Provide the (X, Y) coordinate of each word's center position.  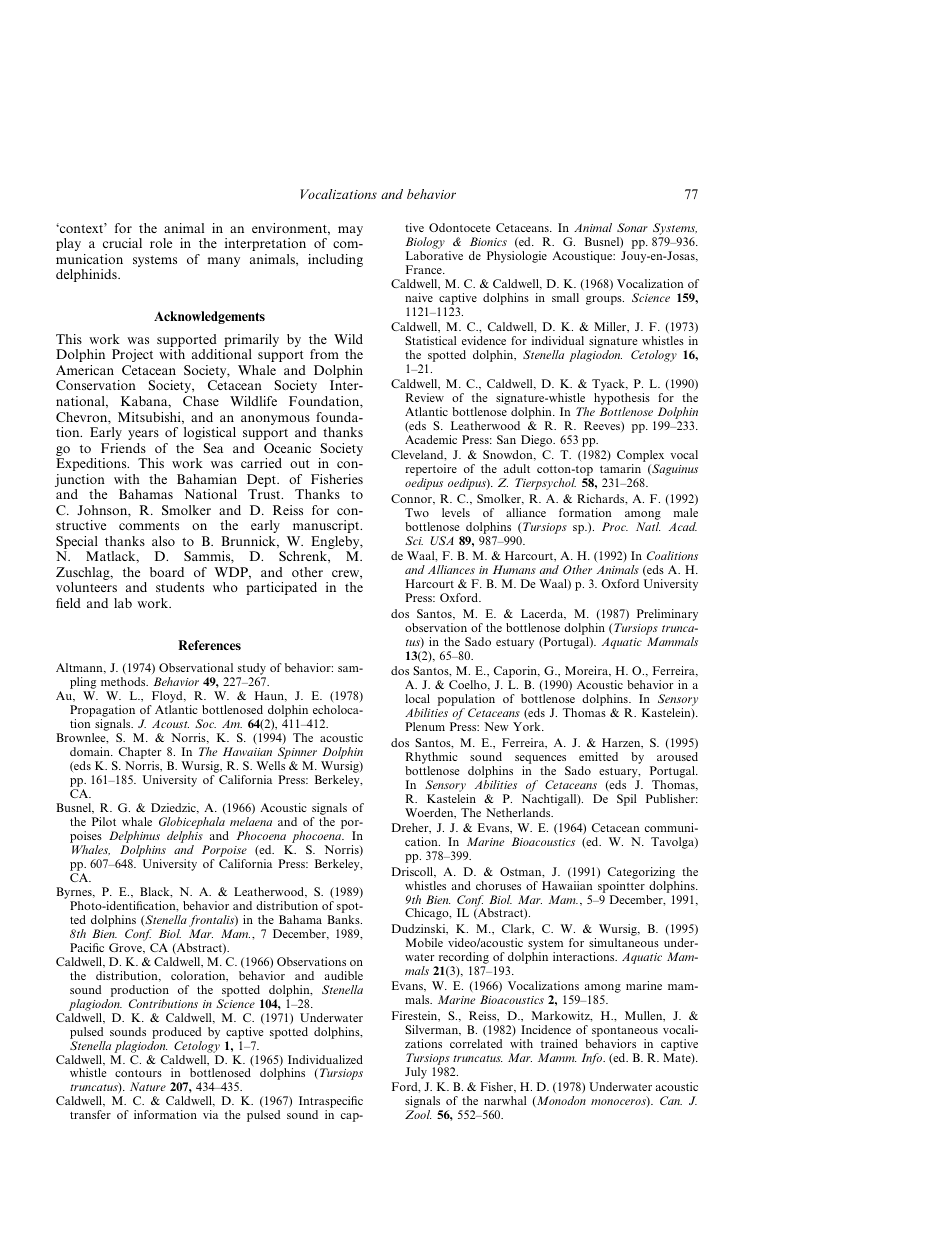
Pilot (104, 821)
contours (138, 1073)
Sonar (632, 227)
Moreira (588, 671)
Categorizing (641, 873)
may (350, 231)
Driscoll (413, 872)
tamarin (620, 468)
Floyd (167, 698)
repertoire (431, 471)
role (161, 243)
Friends (123, 448)
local (417, 698)
